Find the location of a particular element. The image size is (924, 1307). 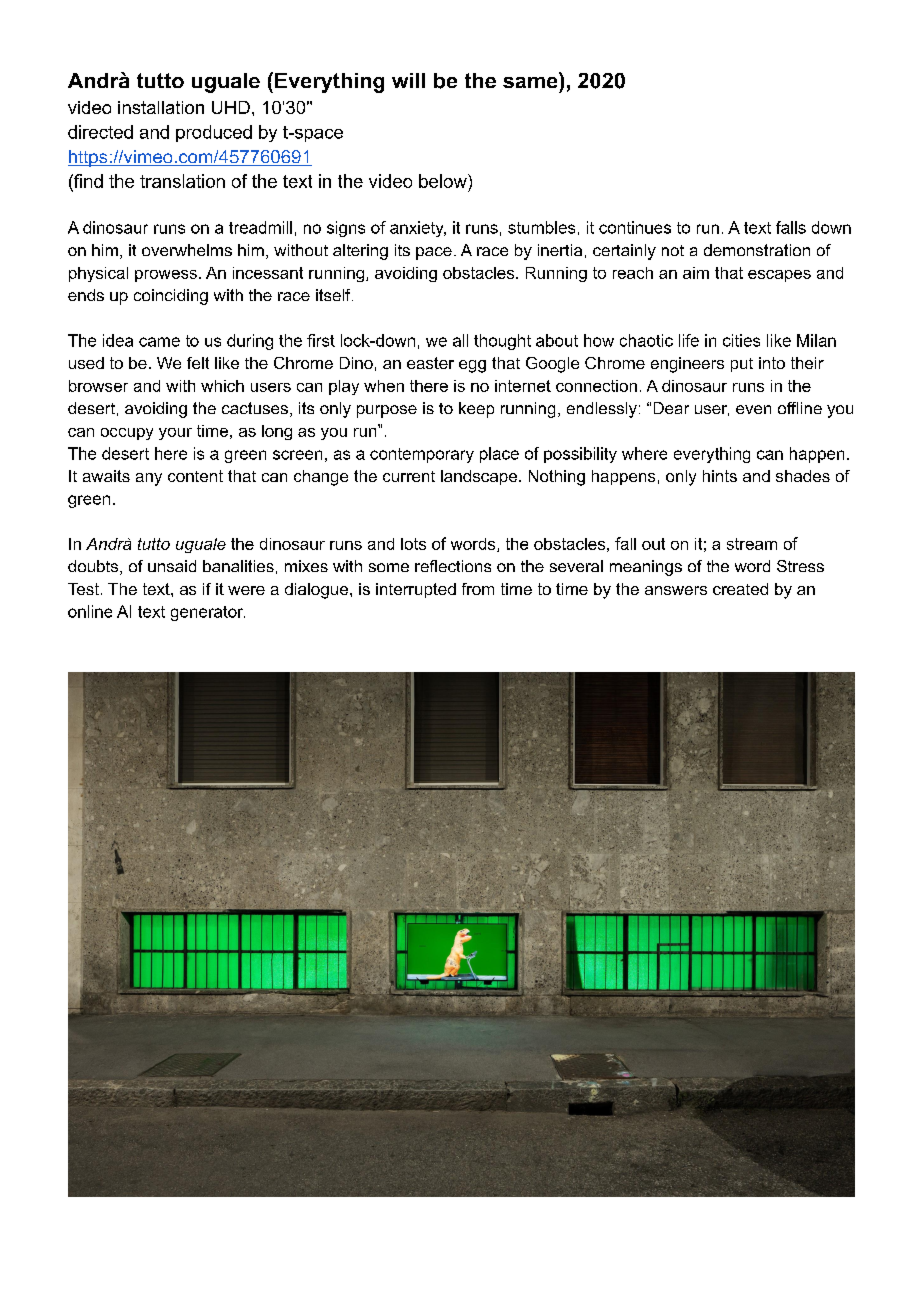

same is located at coordinates (530, 82).
